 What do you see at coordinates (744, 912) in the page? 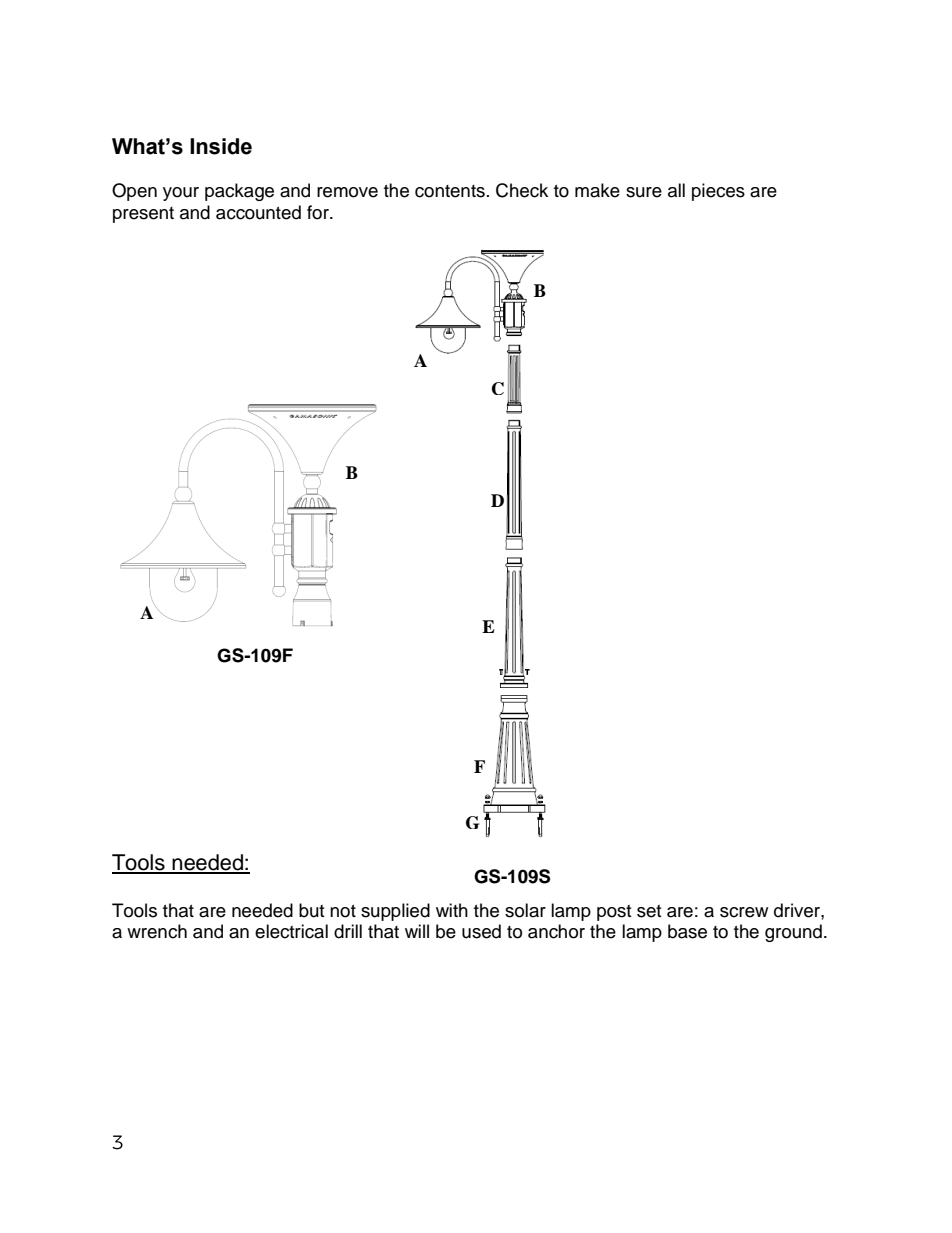
I see `screw` at bounding box center [744, 912].
